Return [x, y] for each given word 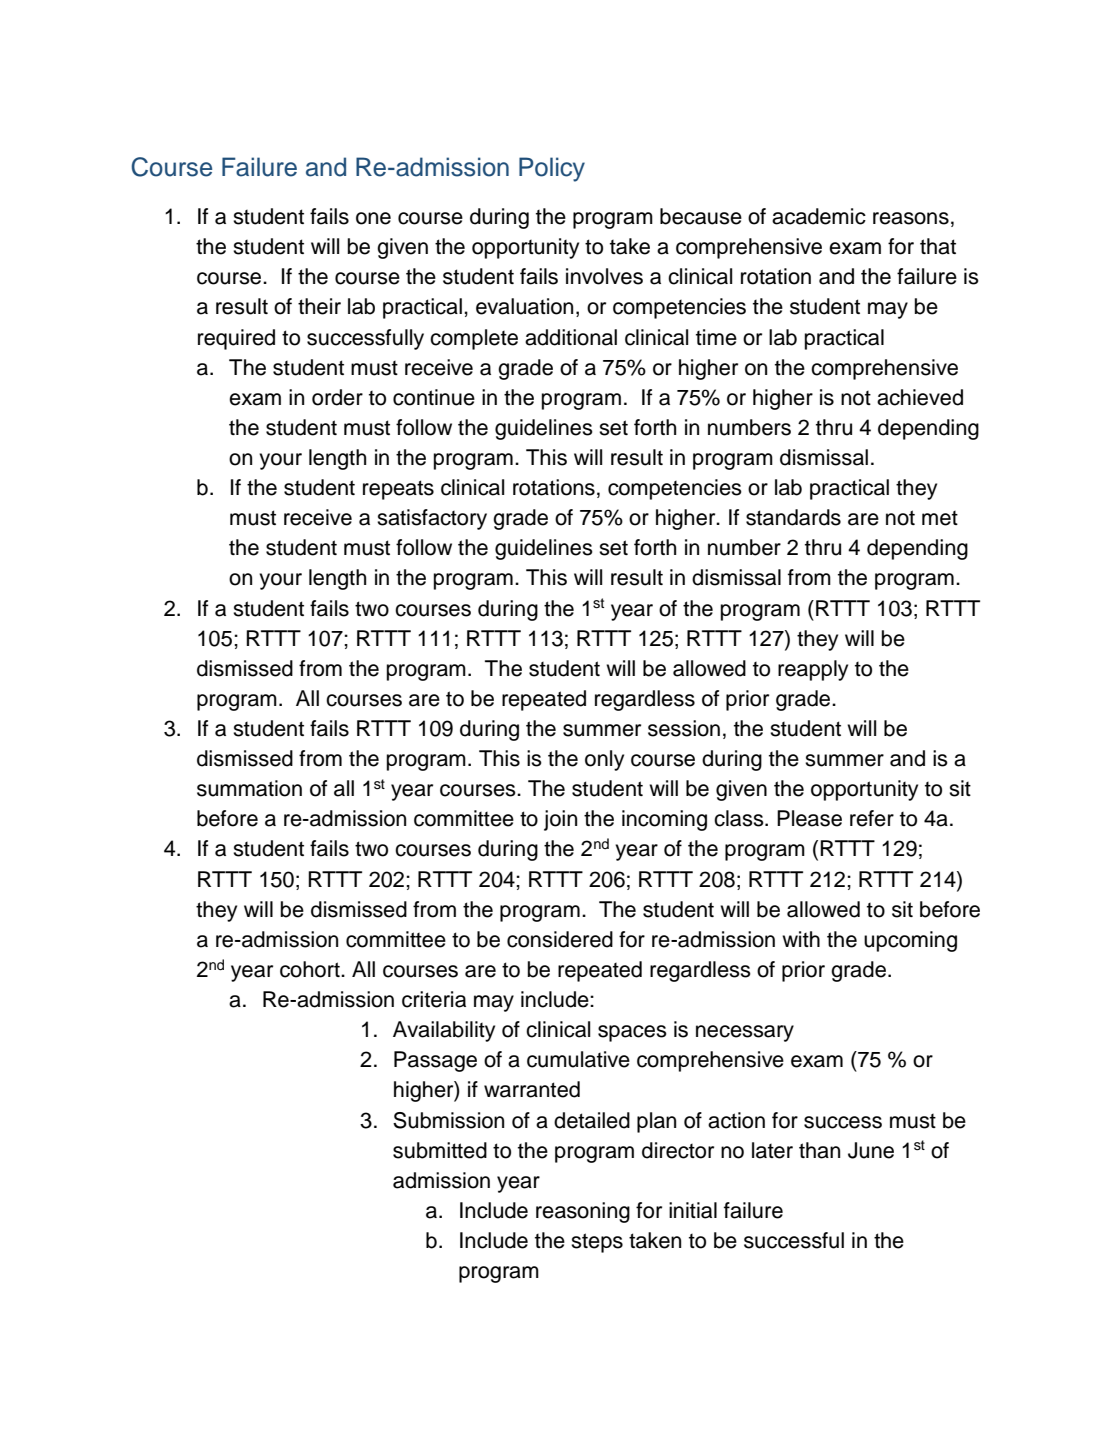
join [560, 820]
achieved [920, 397]
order [337, 397]
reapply [813, 670]
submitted [440, 1150]
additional [571, 337]
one [373, 218]
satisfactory [432, 519]
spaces [632, 1033]
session [684, 728]
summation [249, 788]
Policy [552, 169]
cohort [311, 969]
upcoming [910, 941]
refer [872, 818]
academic [819, 216]
